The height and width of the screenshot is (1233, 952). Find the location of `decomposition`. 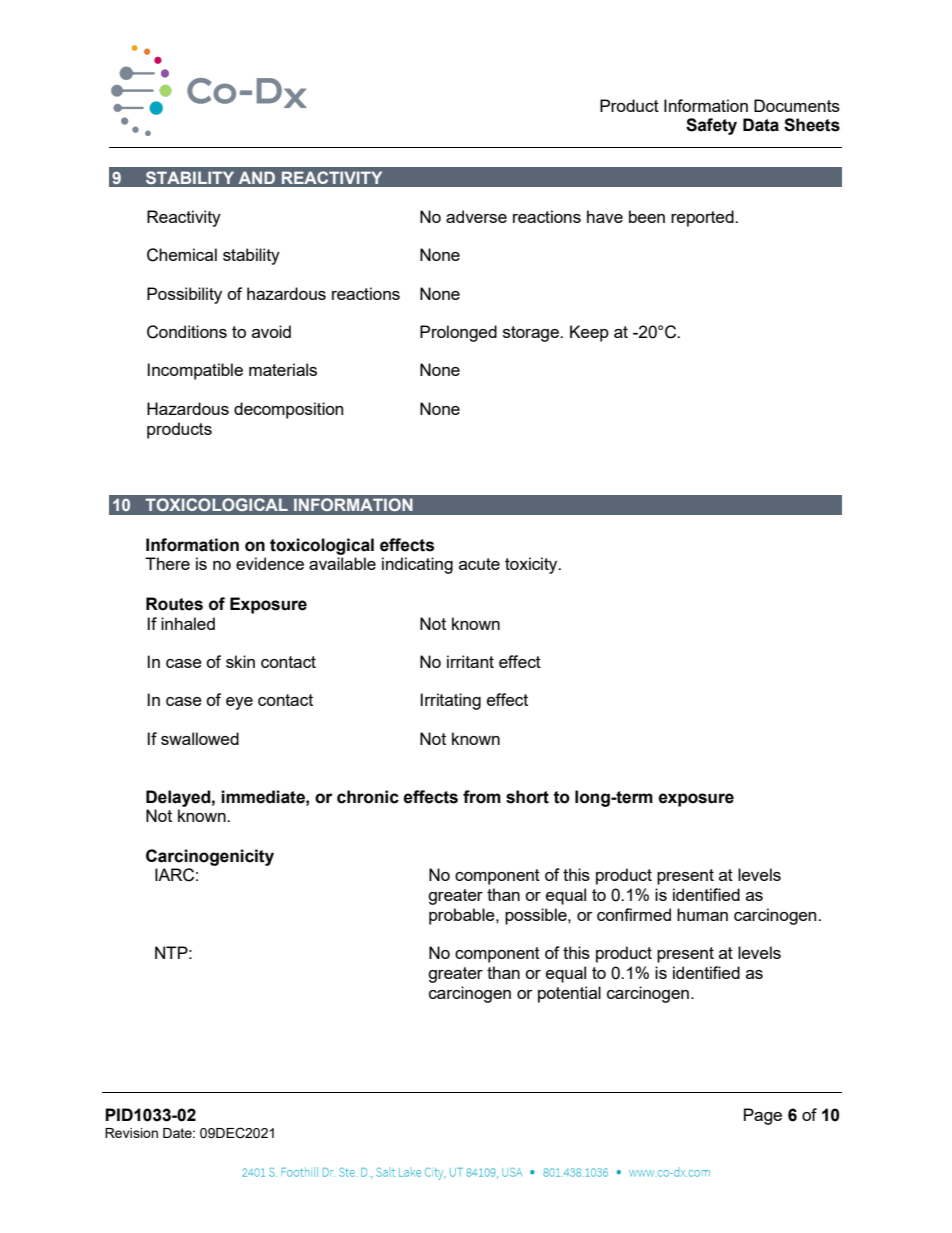

decomposition is located at coordinates (288, 410).
